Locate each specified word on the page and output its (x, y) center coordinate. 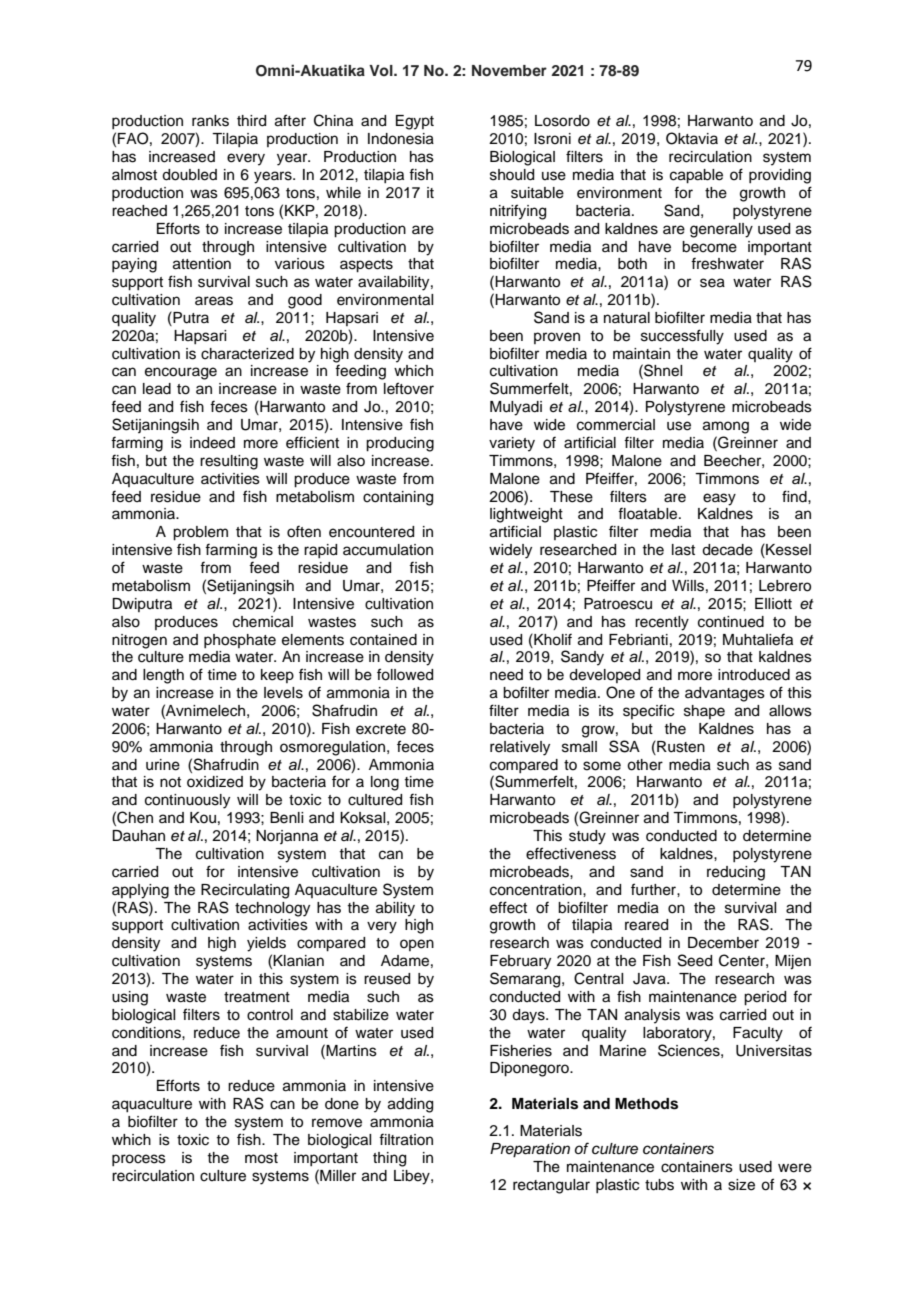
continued (731, 622)
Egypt (415, 122)
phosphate (240, 641)
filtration (406, 1139)
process (139, 1160)
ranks (210, 121)
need (506, 675)
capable (696, 176)
